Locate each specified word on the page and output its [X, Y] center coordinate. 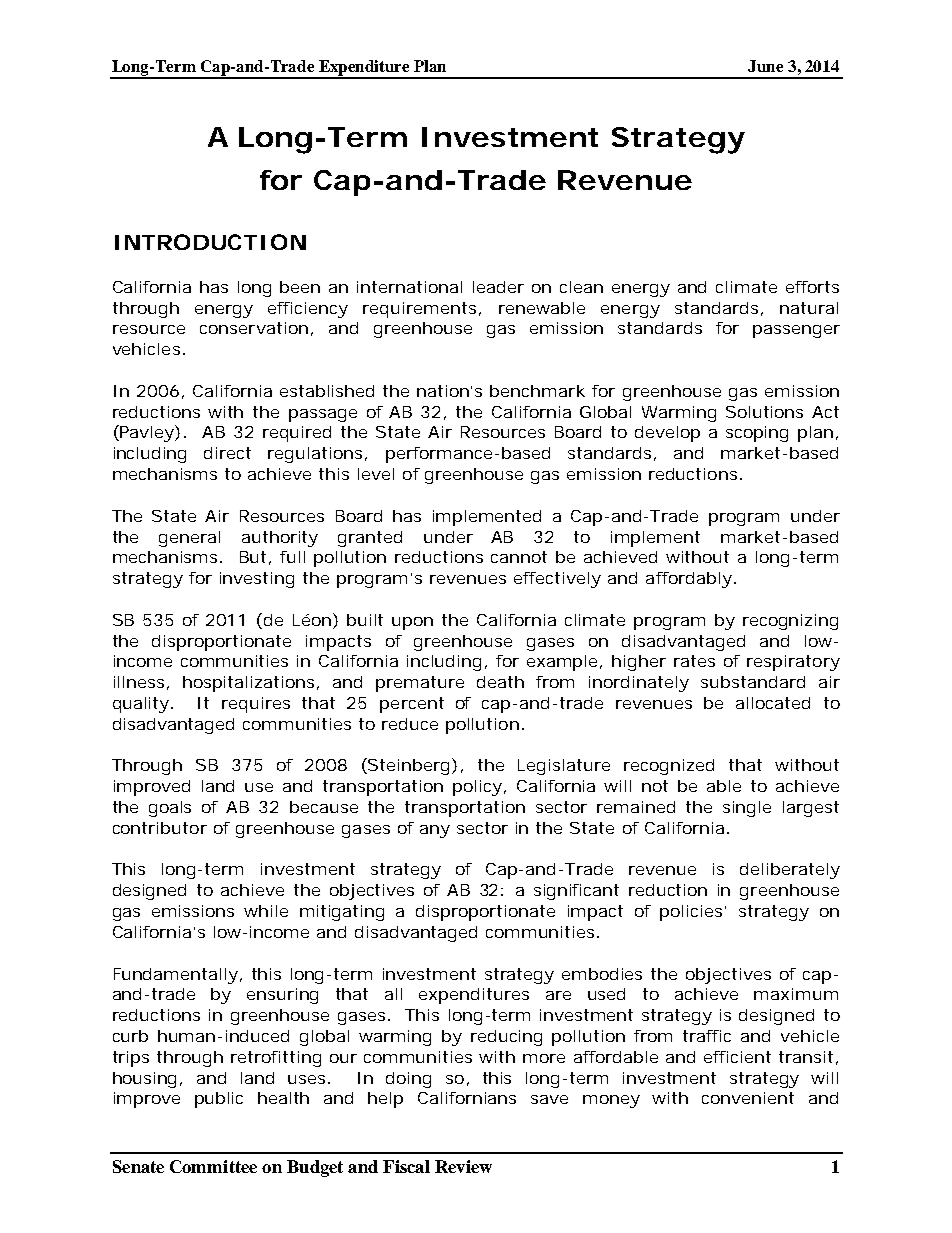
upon [412, 623]
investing [257, 580]
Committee [213, 1166]
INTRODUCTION [210, 242]
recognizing [790, 622]
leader [498, 287]
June [765, 66]
